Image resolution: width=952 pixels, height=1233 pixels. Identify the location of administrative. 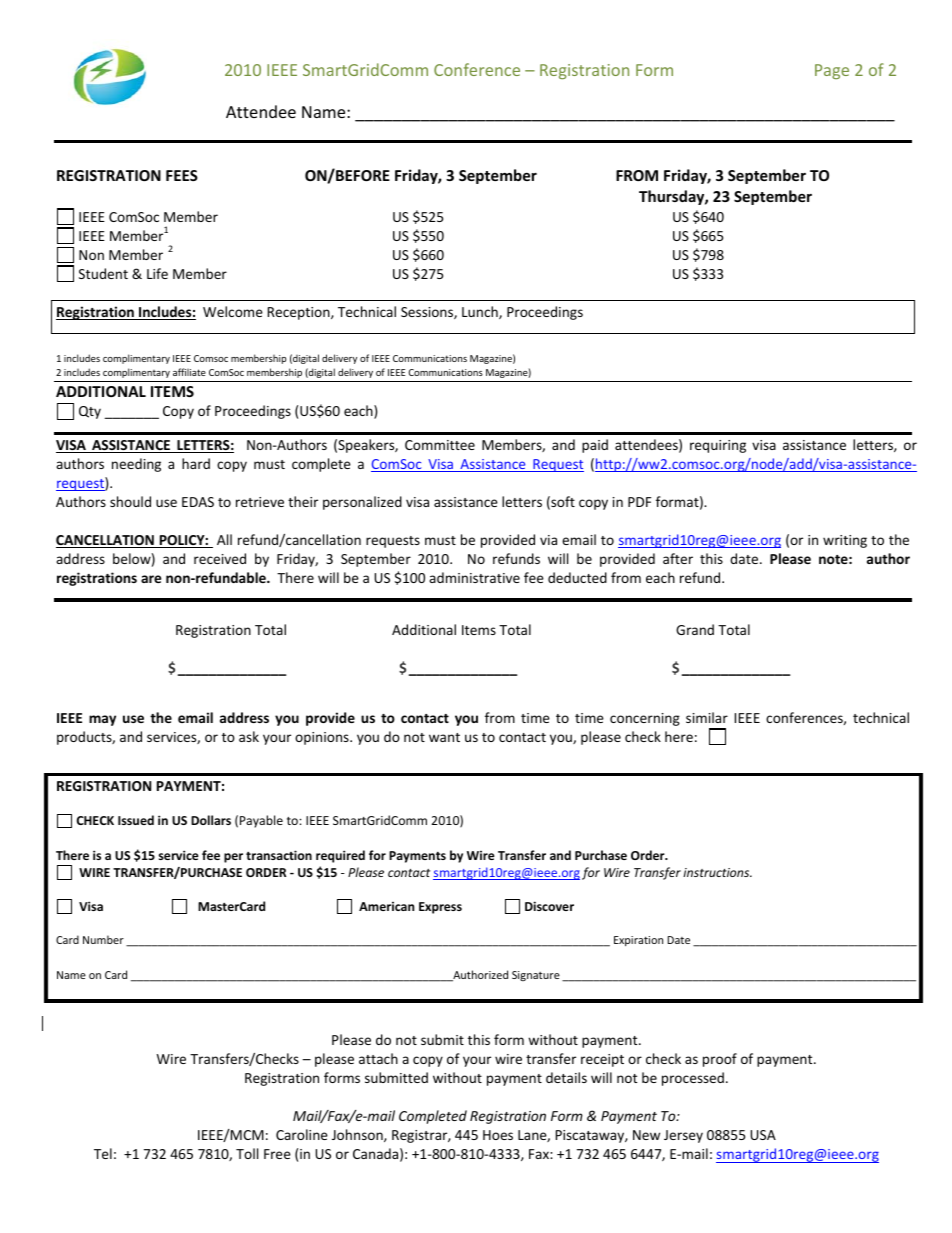
(474, 577).
